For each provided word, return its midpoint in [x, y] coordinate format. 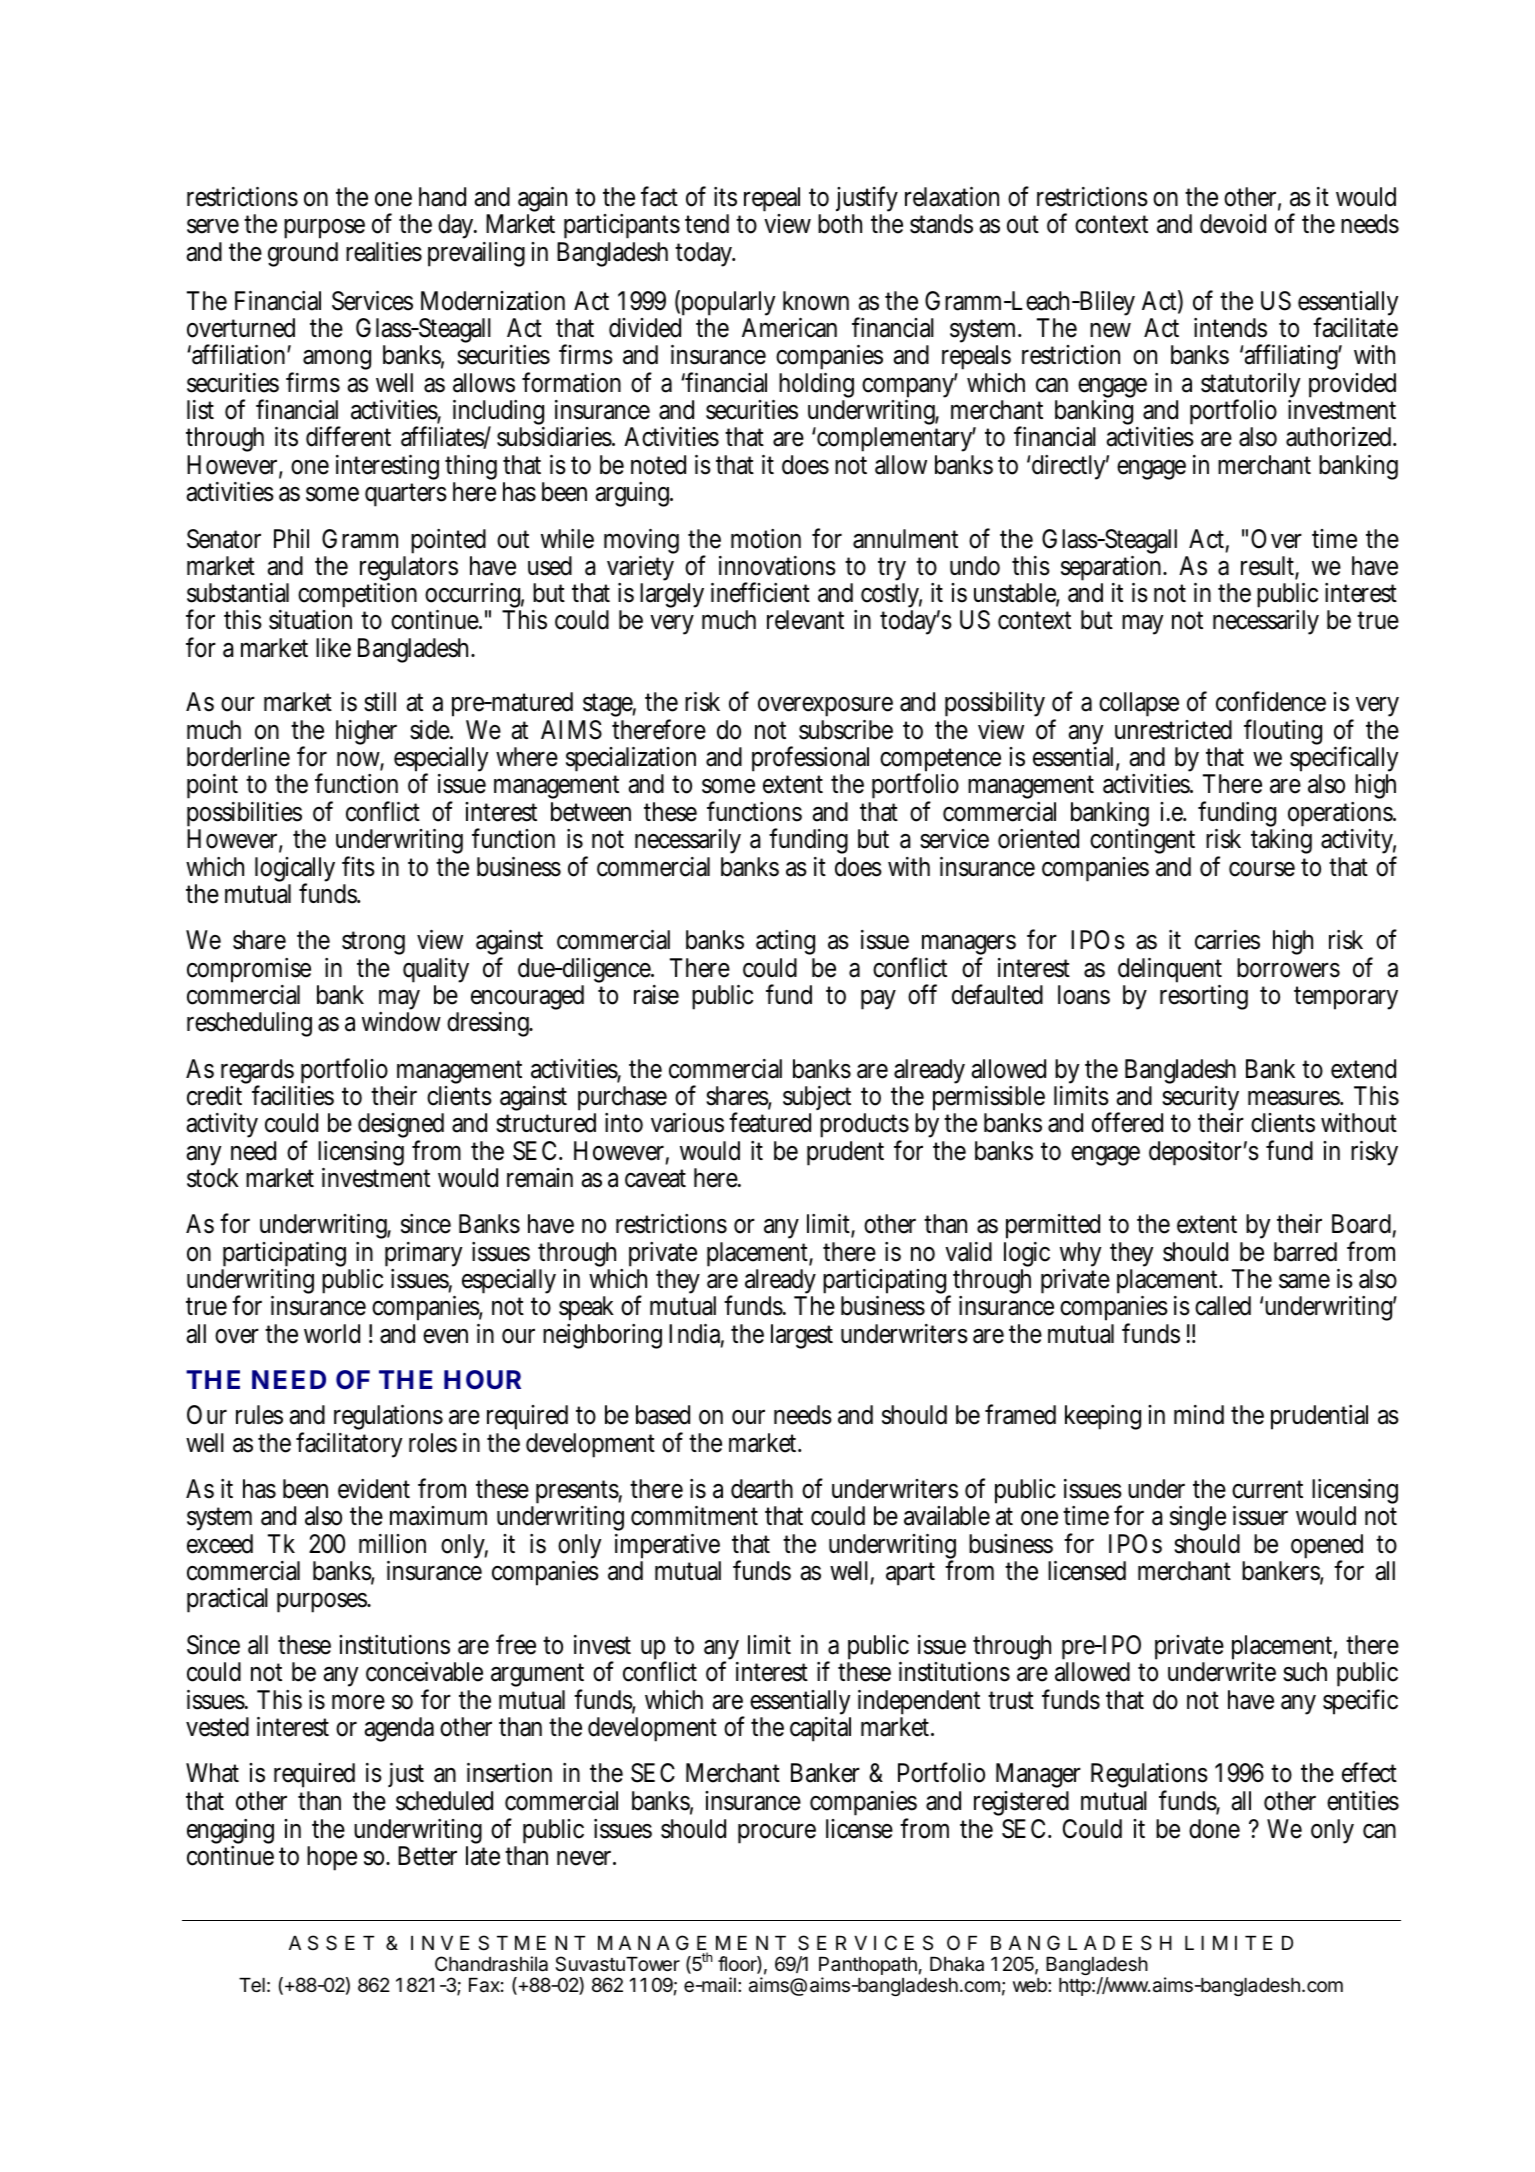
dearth [762, 1489]
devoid [1233, 224]
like [333, 648]
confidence [1271, 701]
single [1198, 1520]
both [840, 224]
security [1200, 1100]
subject [817, 1100]
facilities [293, 1095]
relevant [805, 620]
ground [303, 254]
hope [332, 1858]
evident [374, 1489]
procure [777, 1833]
